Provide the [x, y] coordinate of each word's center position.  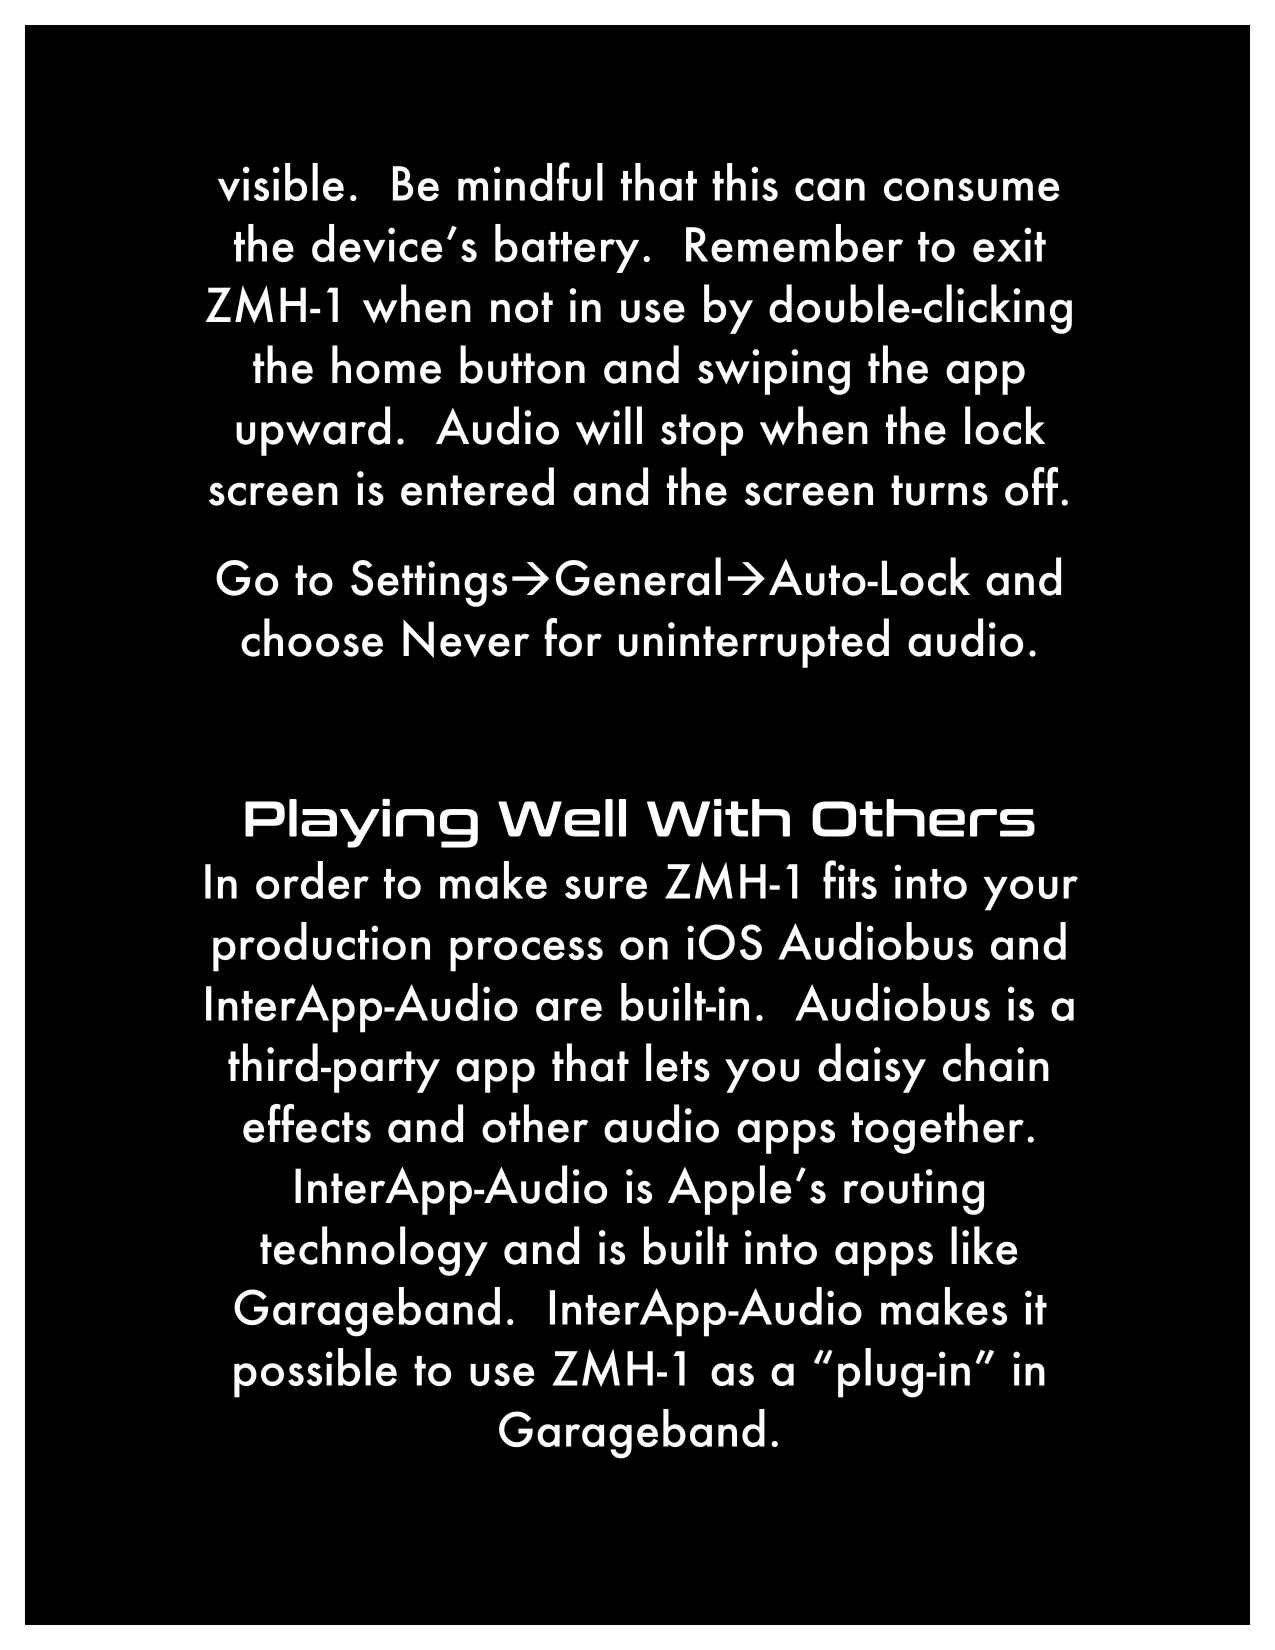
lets [678, 1062]
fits [850, 879]
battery [567, 248]
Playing [361, 823]
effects [307, 1123]
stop [702, 435]
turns [939, 490]
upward [313, 431]
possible [315, 1373]
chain [996, 1062]
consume [971, 189]
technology [374, 1251]
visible [281, 182]
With [718, 818]
